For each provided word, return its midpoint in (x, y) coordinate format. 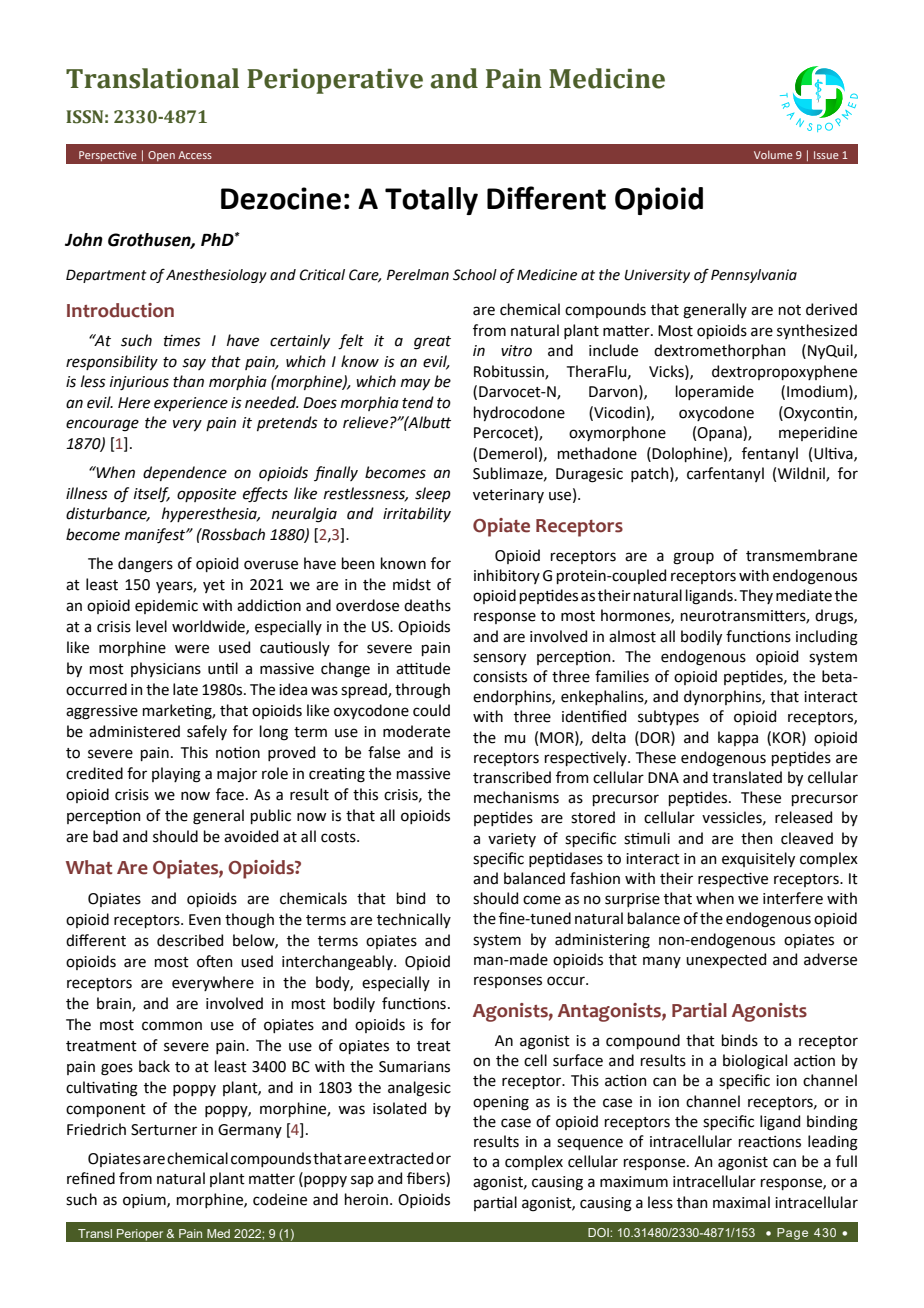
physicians (166, 669)
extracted (400, 1158)
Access (195, 155)
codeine (280, 1199)
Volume (773, 155)
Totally (431, 201)
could (431, 710)
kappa (738, 738)
